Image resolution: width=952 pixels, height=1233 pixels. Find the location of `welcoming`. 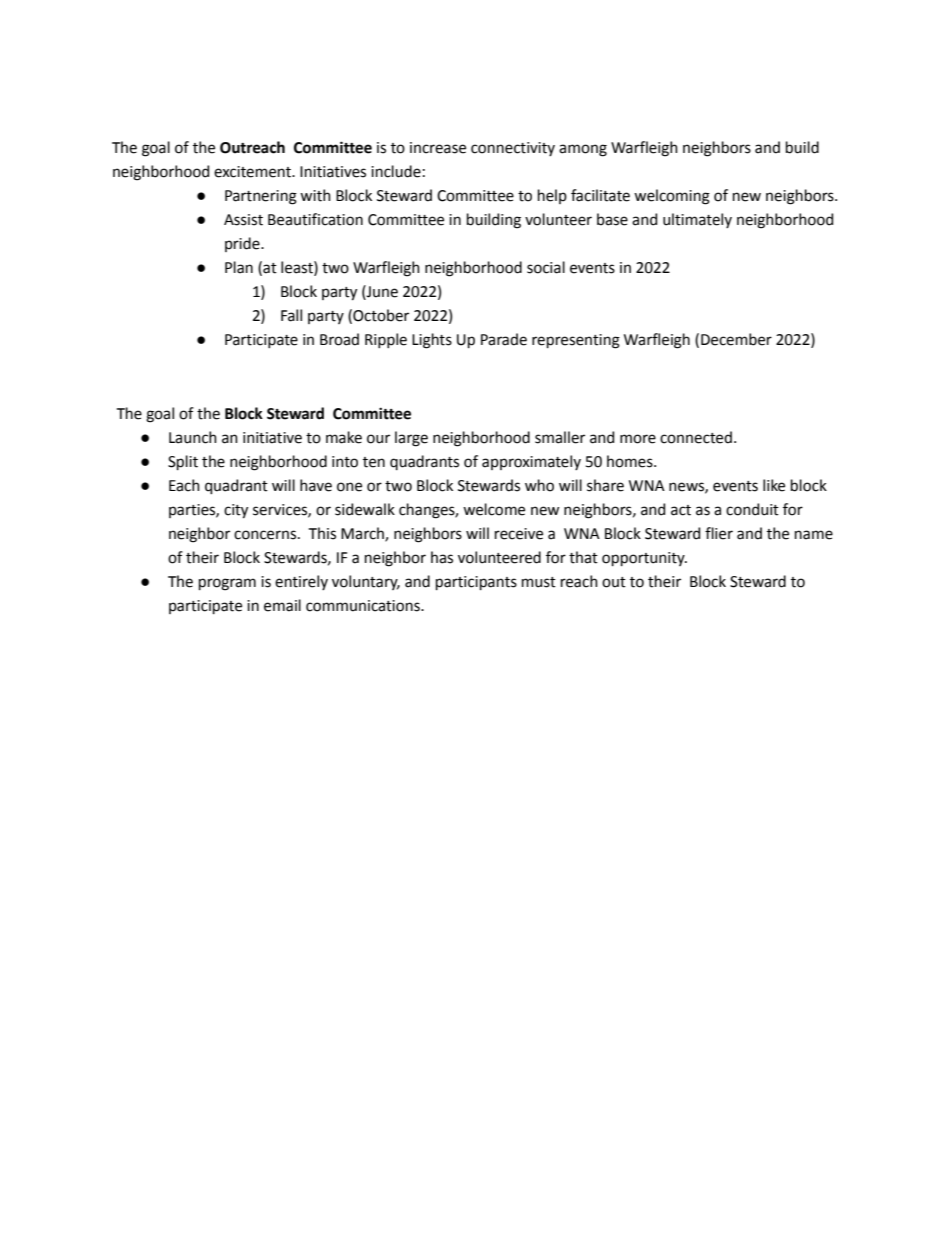

welcoming is located at coordinates (672, 197).
